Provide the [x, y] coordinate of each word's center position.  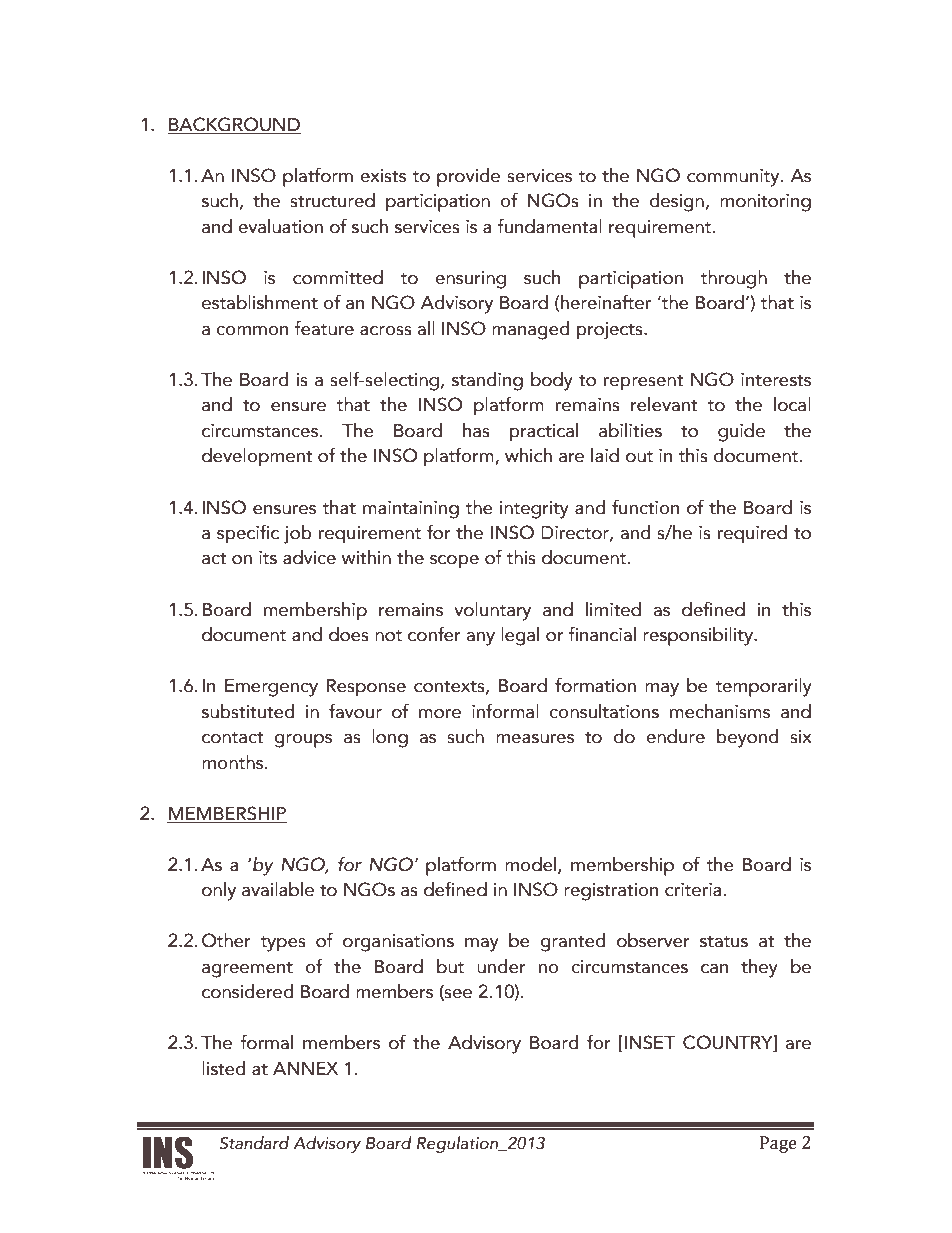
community [734, 178]
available [278, 889]
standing [487, 381]
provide [468, 177]
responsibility [699, 636]
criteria [694, 890]
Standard [254, 1143]
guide [741, 432]
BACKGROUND [234, 124]
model [532, 865]
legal [520, 636]
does [349, 634]
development [257, 457]
